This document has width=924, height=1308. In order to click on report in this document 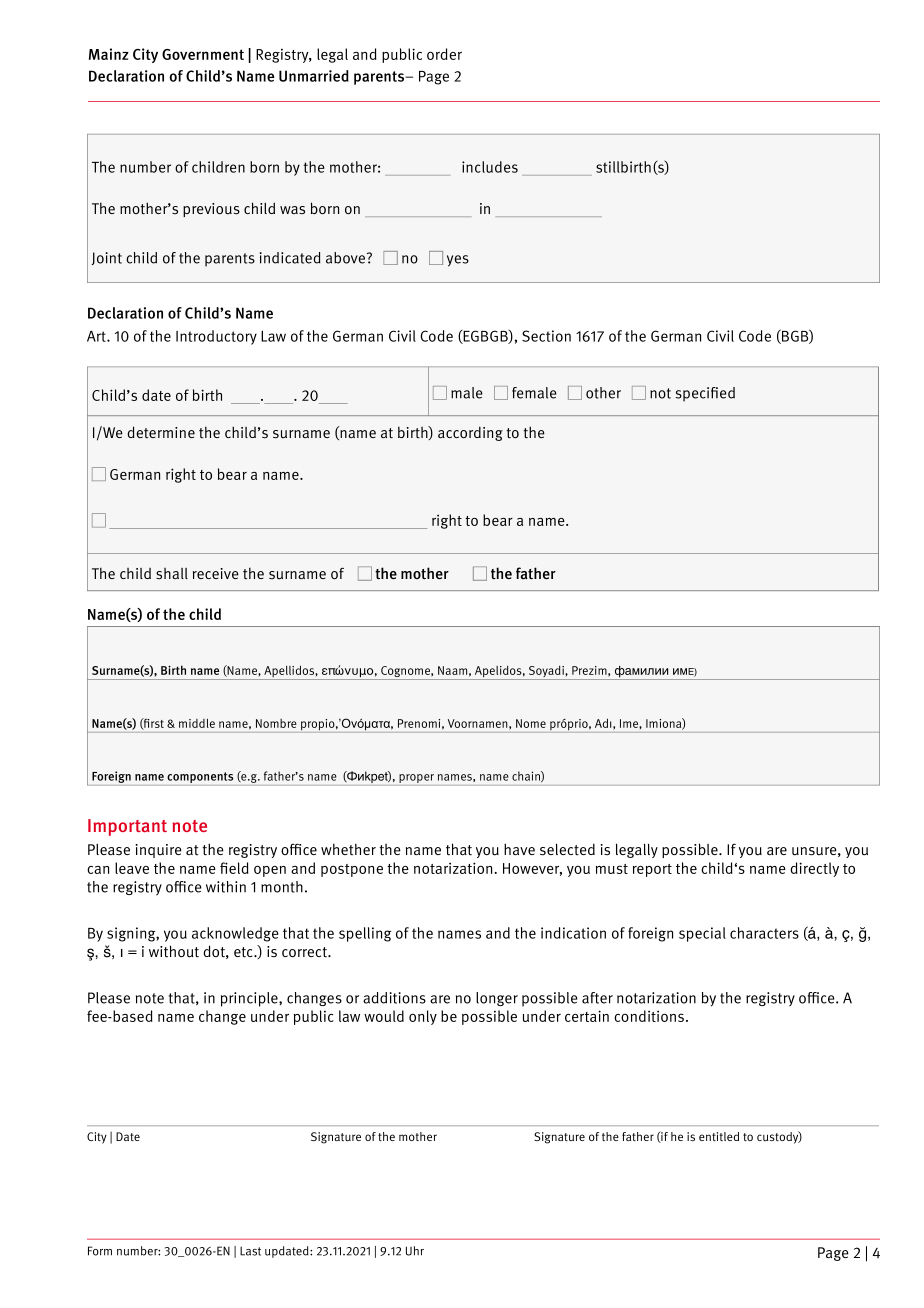, I will do `click(652, 870)`.
